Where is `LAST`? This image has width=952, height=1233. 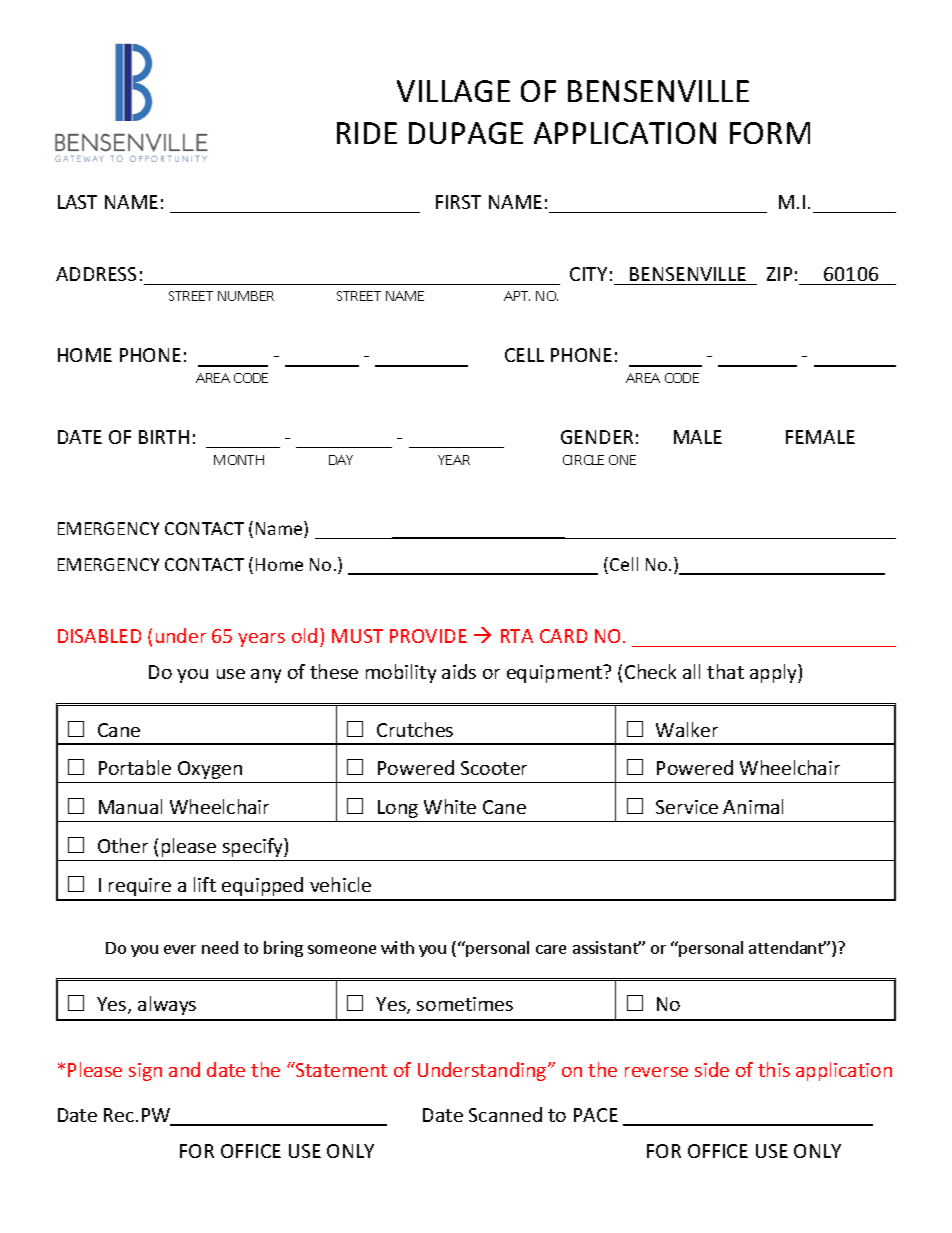
LAST is located at coordinates (77, 202).
